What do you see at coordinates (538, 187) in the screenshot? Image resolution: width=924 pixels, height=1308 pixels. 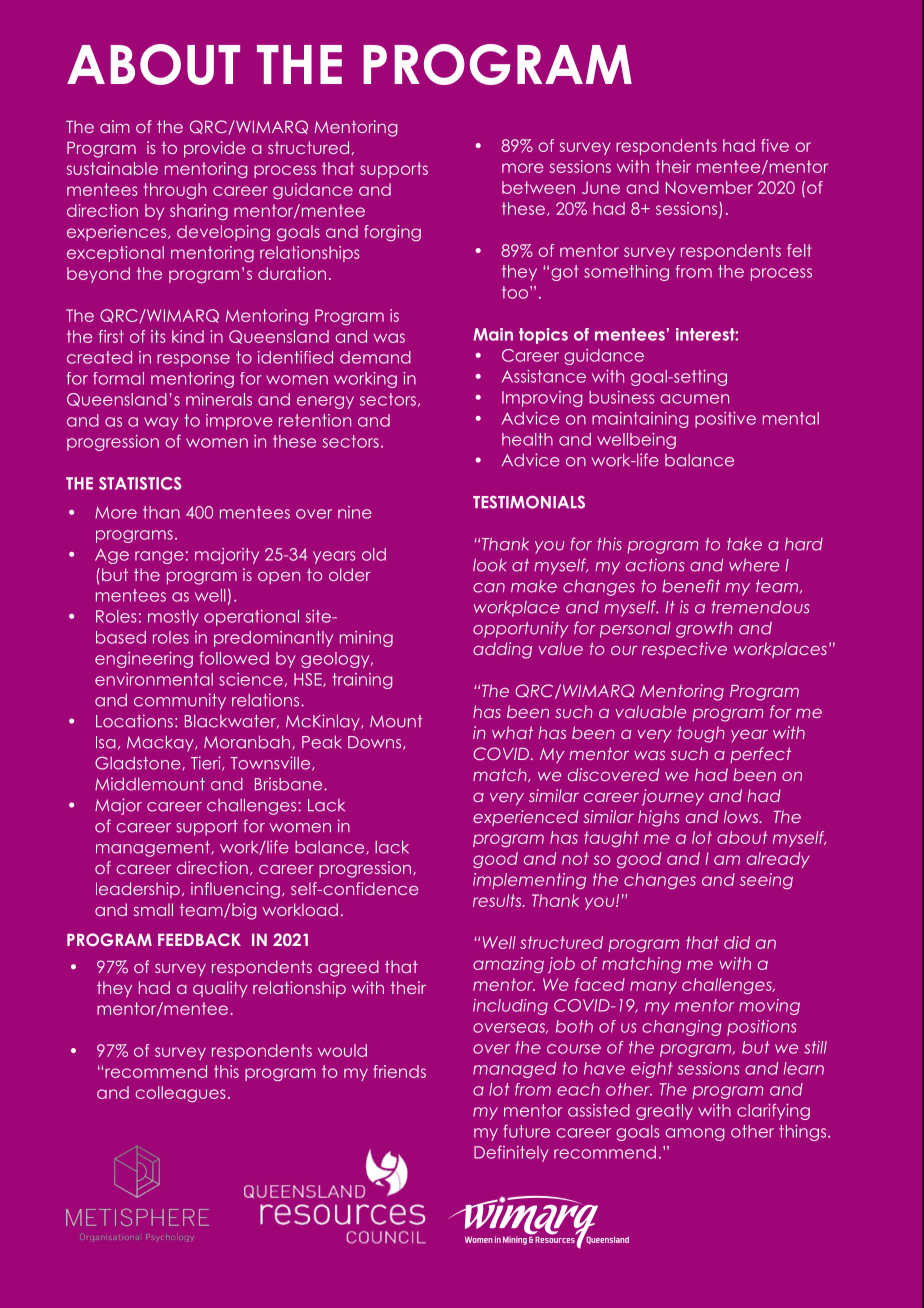 I see `between` at bounding box center [538, 187].
